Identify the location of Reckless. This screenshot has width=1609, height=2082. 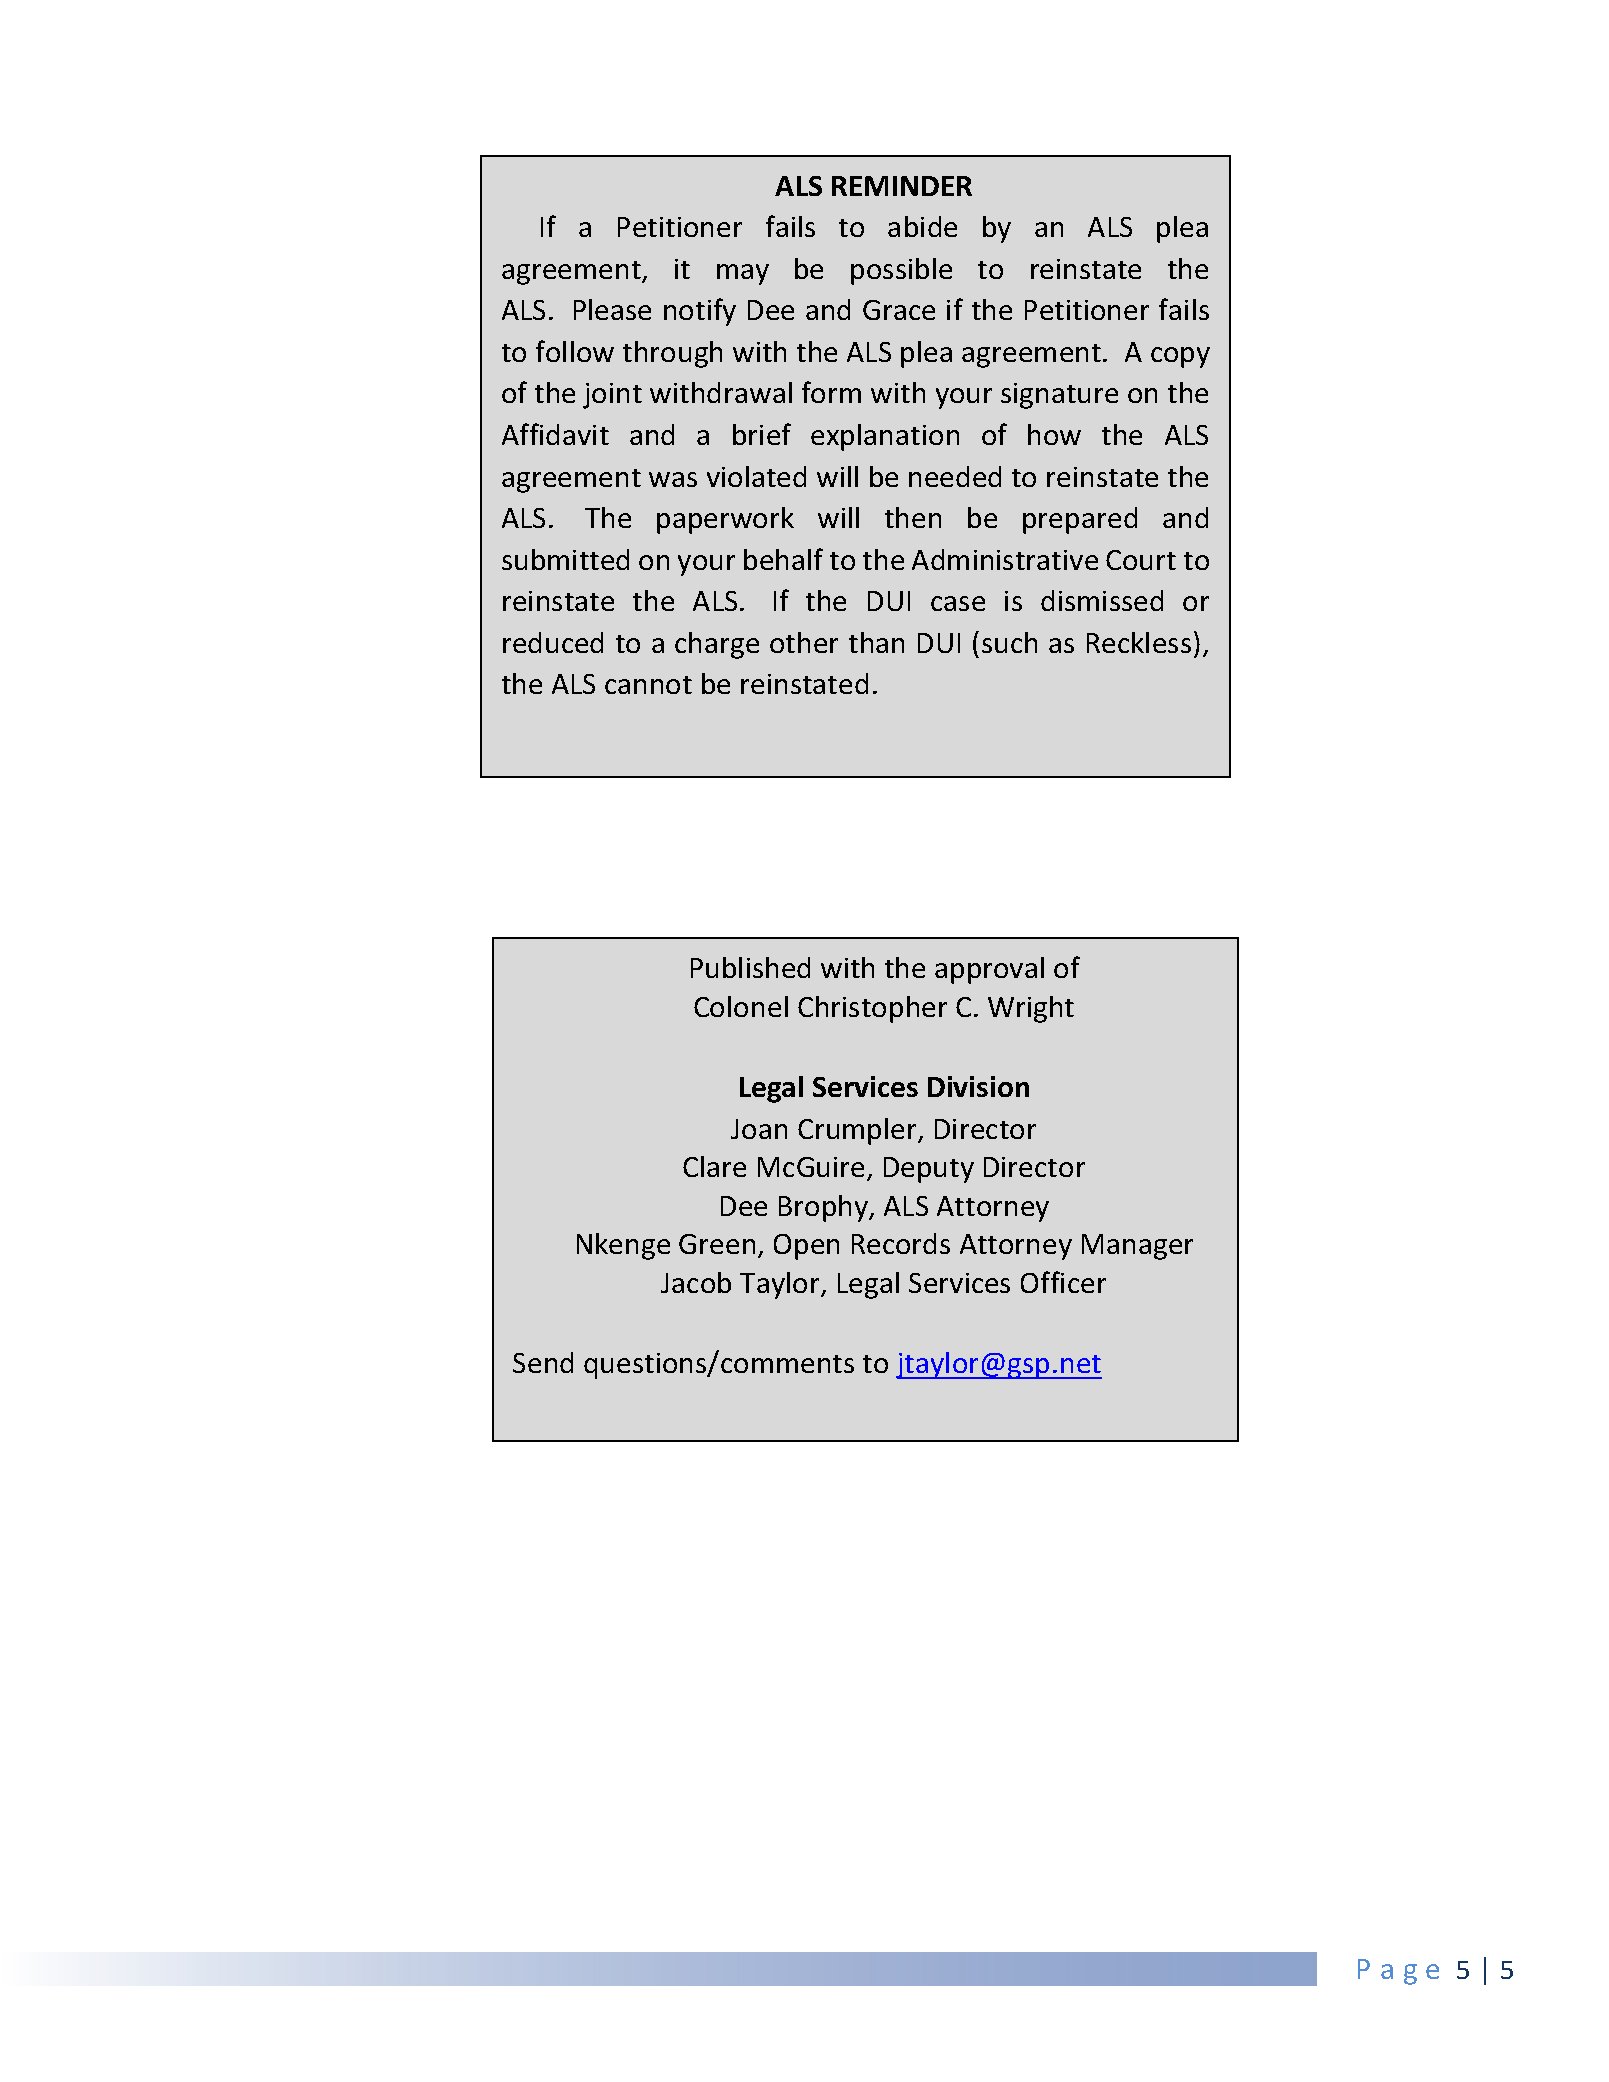
(1139, 642).
